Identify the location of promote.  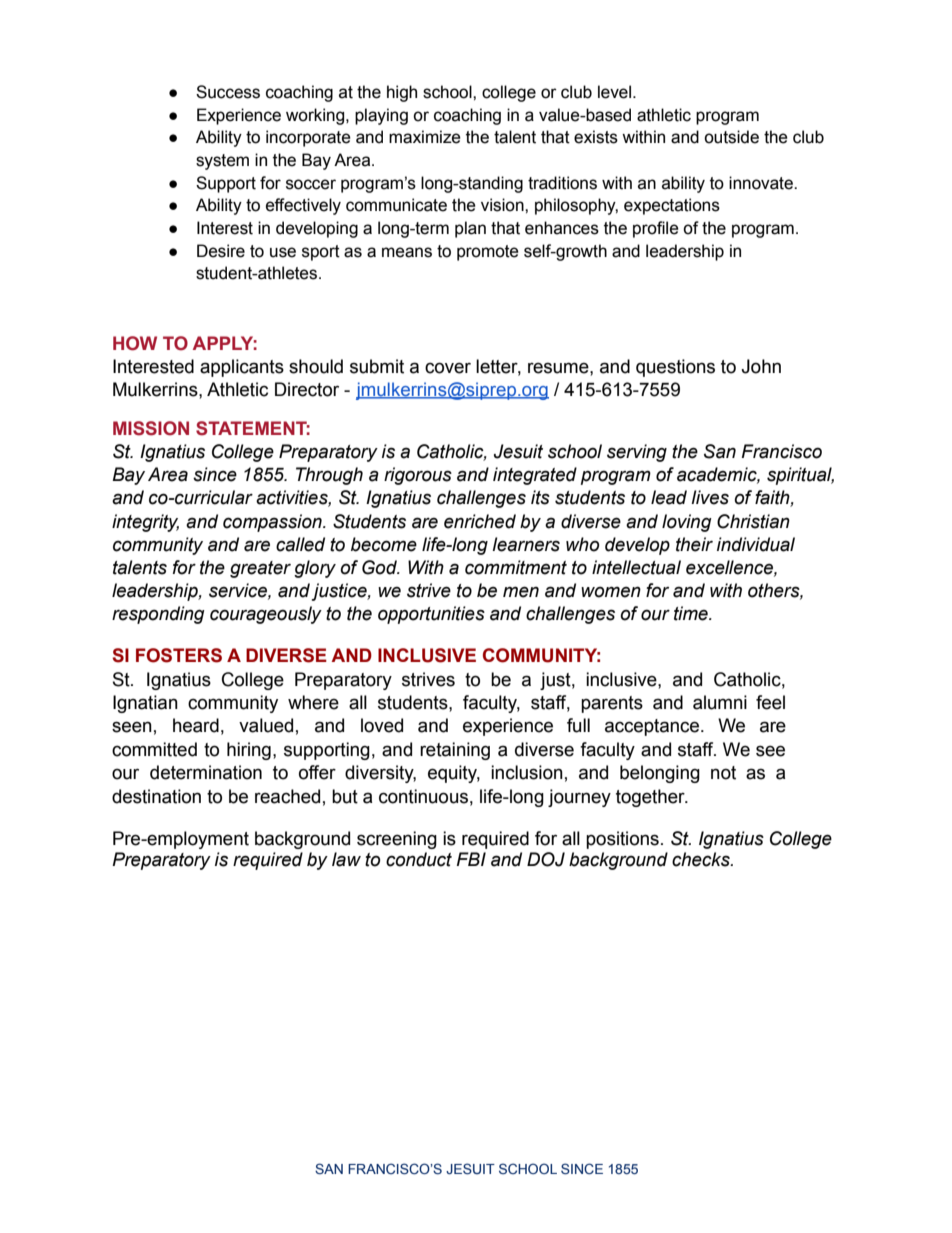
(488, 253).
